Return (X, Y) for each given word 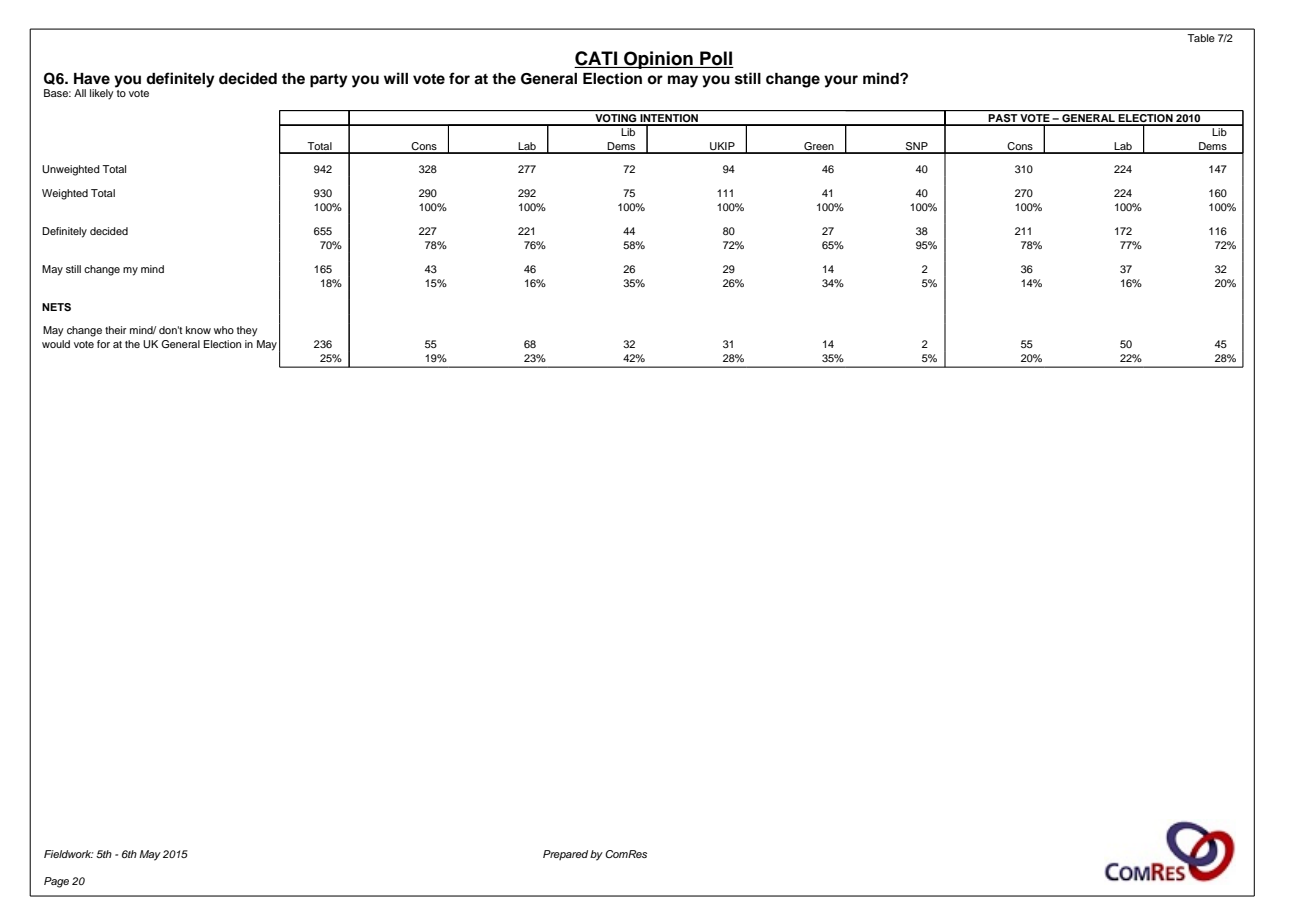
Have (92, 78)
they (247, 331)
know (198, 330)
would (56, 344)
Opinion (658, 60)
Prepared (565, 855)
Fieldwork (68, 854)
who (224, 330)
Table (1201, 38)
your (841, 81)
